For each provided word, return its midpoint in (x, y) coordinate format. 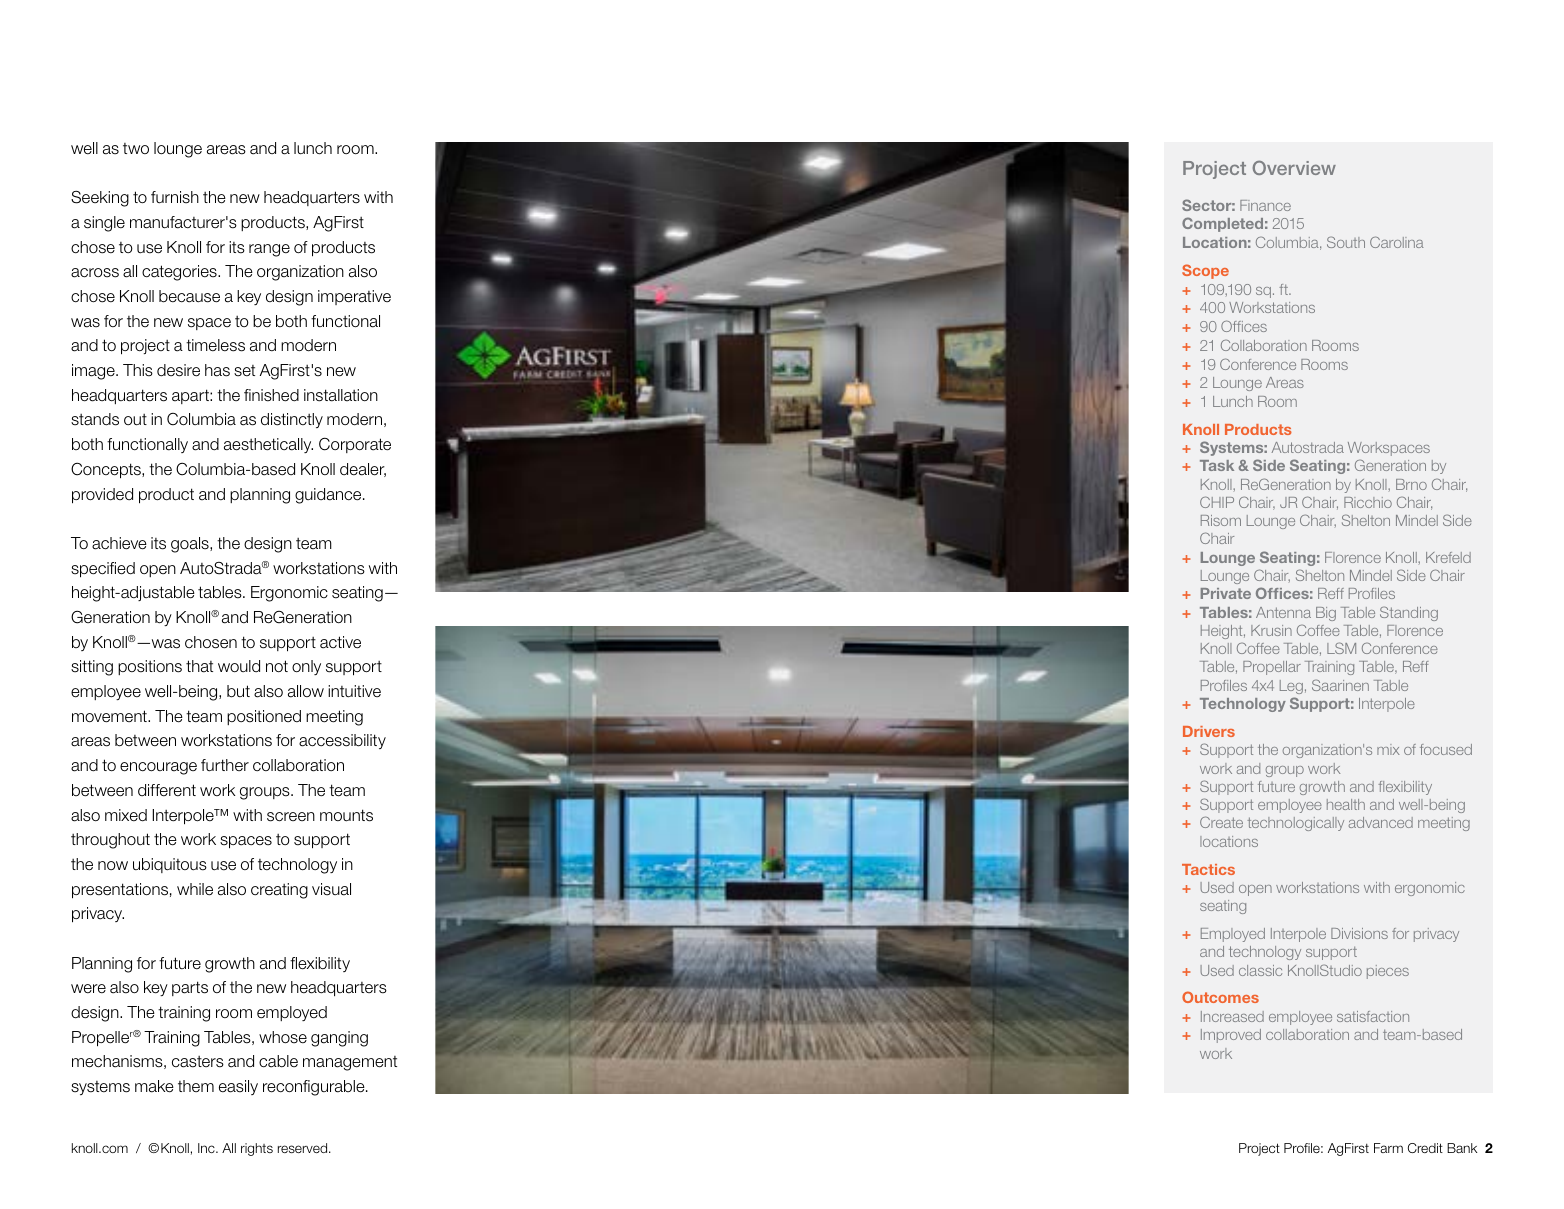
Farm (1388, 1148)
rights (257, 1149)
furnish (175, 197)
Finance (1265, 205)
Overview (1294, 168)
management (350, 1063)
